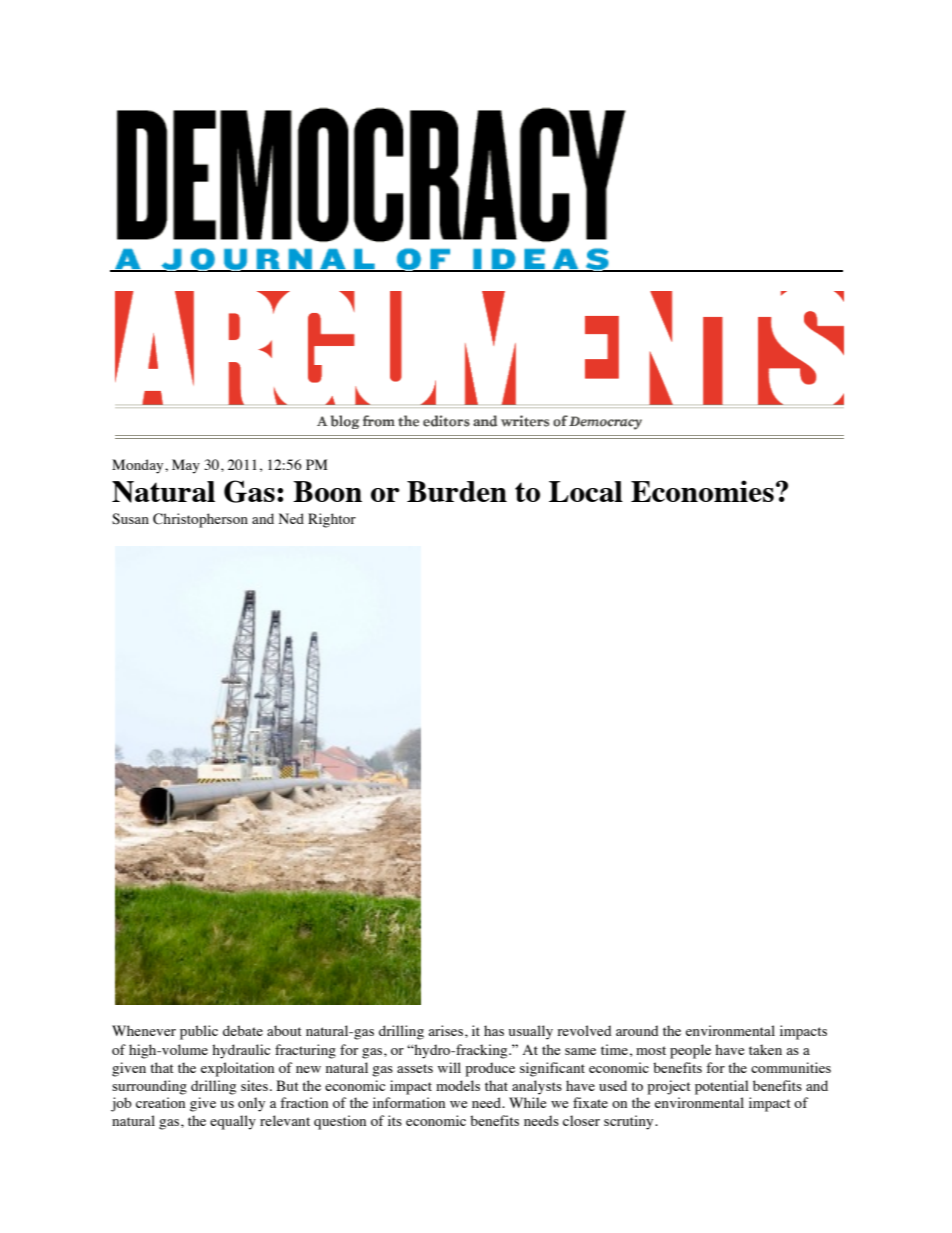 The height and width of the image is (1233, 952). I want to click on arises, so click(445, 1030).
